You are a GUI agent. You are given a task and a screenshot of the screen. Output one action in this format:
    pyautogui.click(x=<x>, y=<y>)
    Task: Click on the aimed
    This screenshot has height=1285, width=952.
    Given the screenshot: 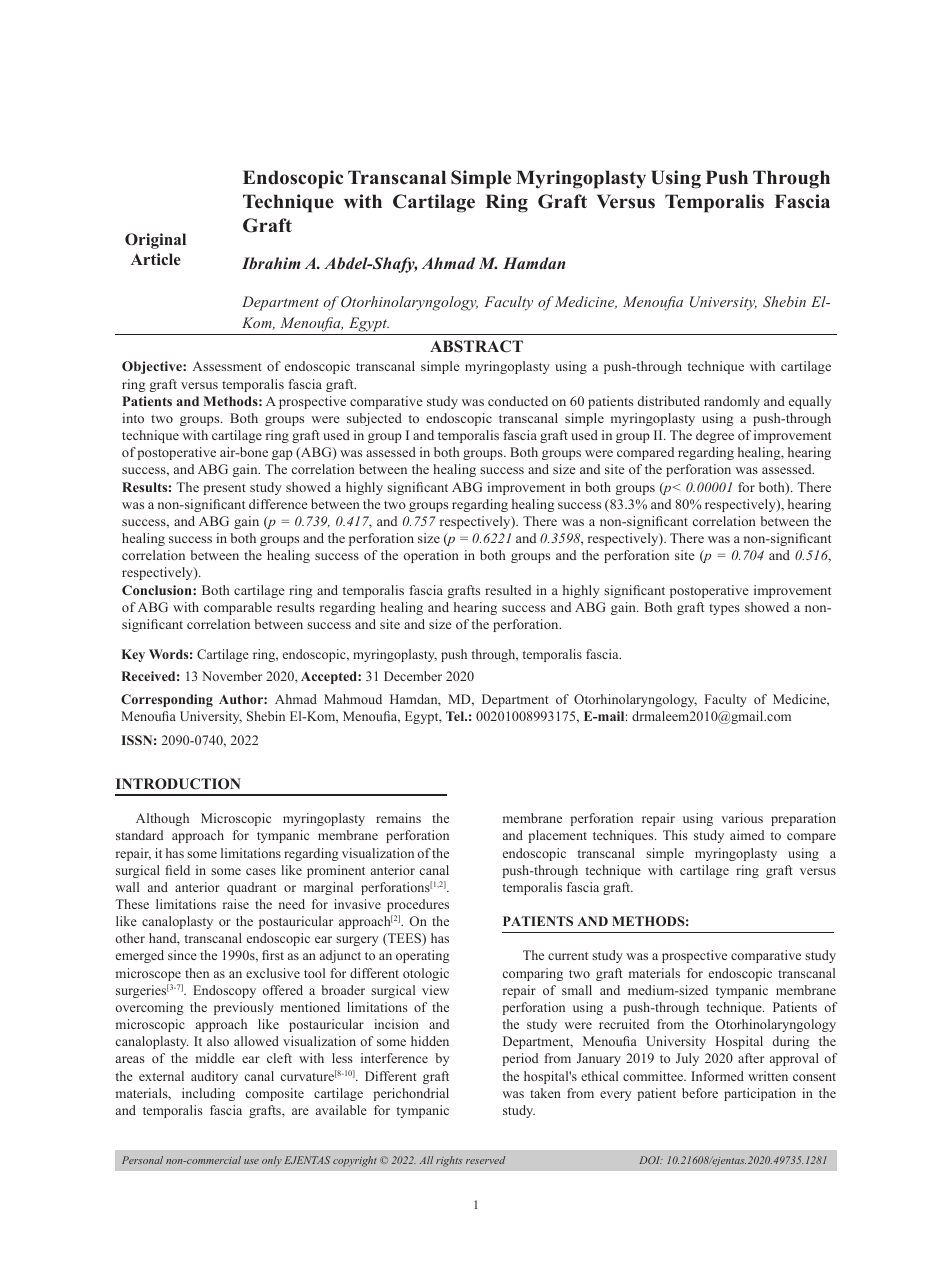 What is the action you would take?
    pyautogui.click(x=747, y=835)
